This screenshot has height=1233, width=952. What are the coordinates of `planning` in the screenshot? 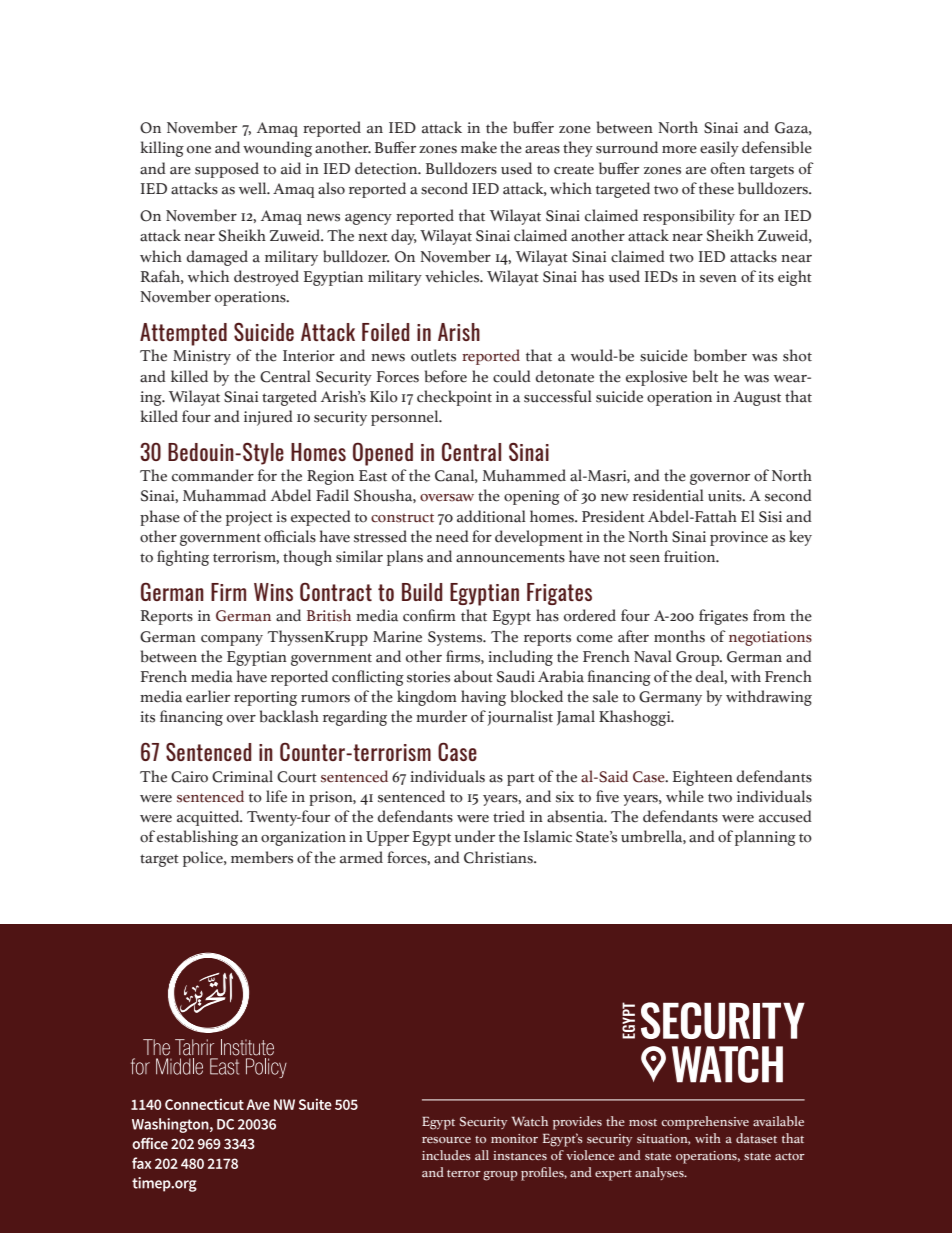 It's located at (765, 838).
